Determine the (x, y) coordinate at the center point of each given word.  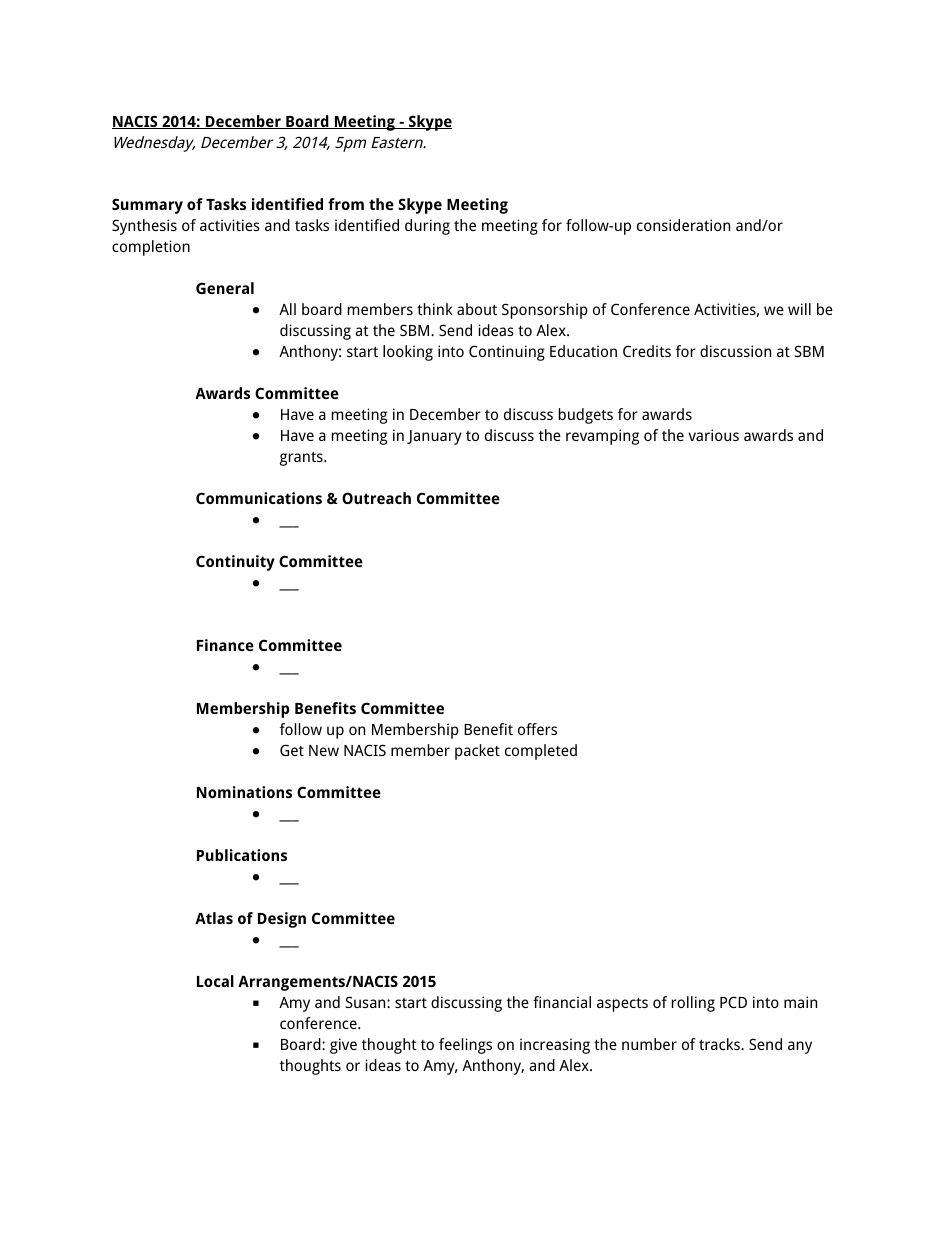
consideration (683, 225)
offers (537, 729)
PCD (733, 1002)
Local (215, 981)
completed (541, 752)
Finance (225, 645)
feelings (465, 1046)
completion (151, 248)
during (427, 227)
